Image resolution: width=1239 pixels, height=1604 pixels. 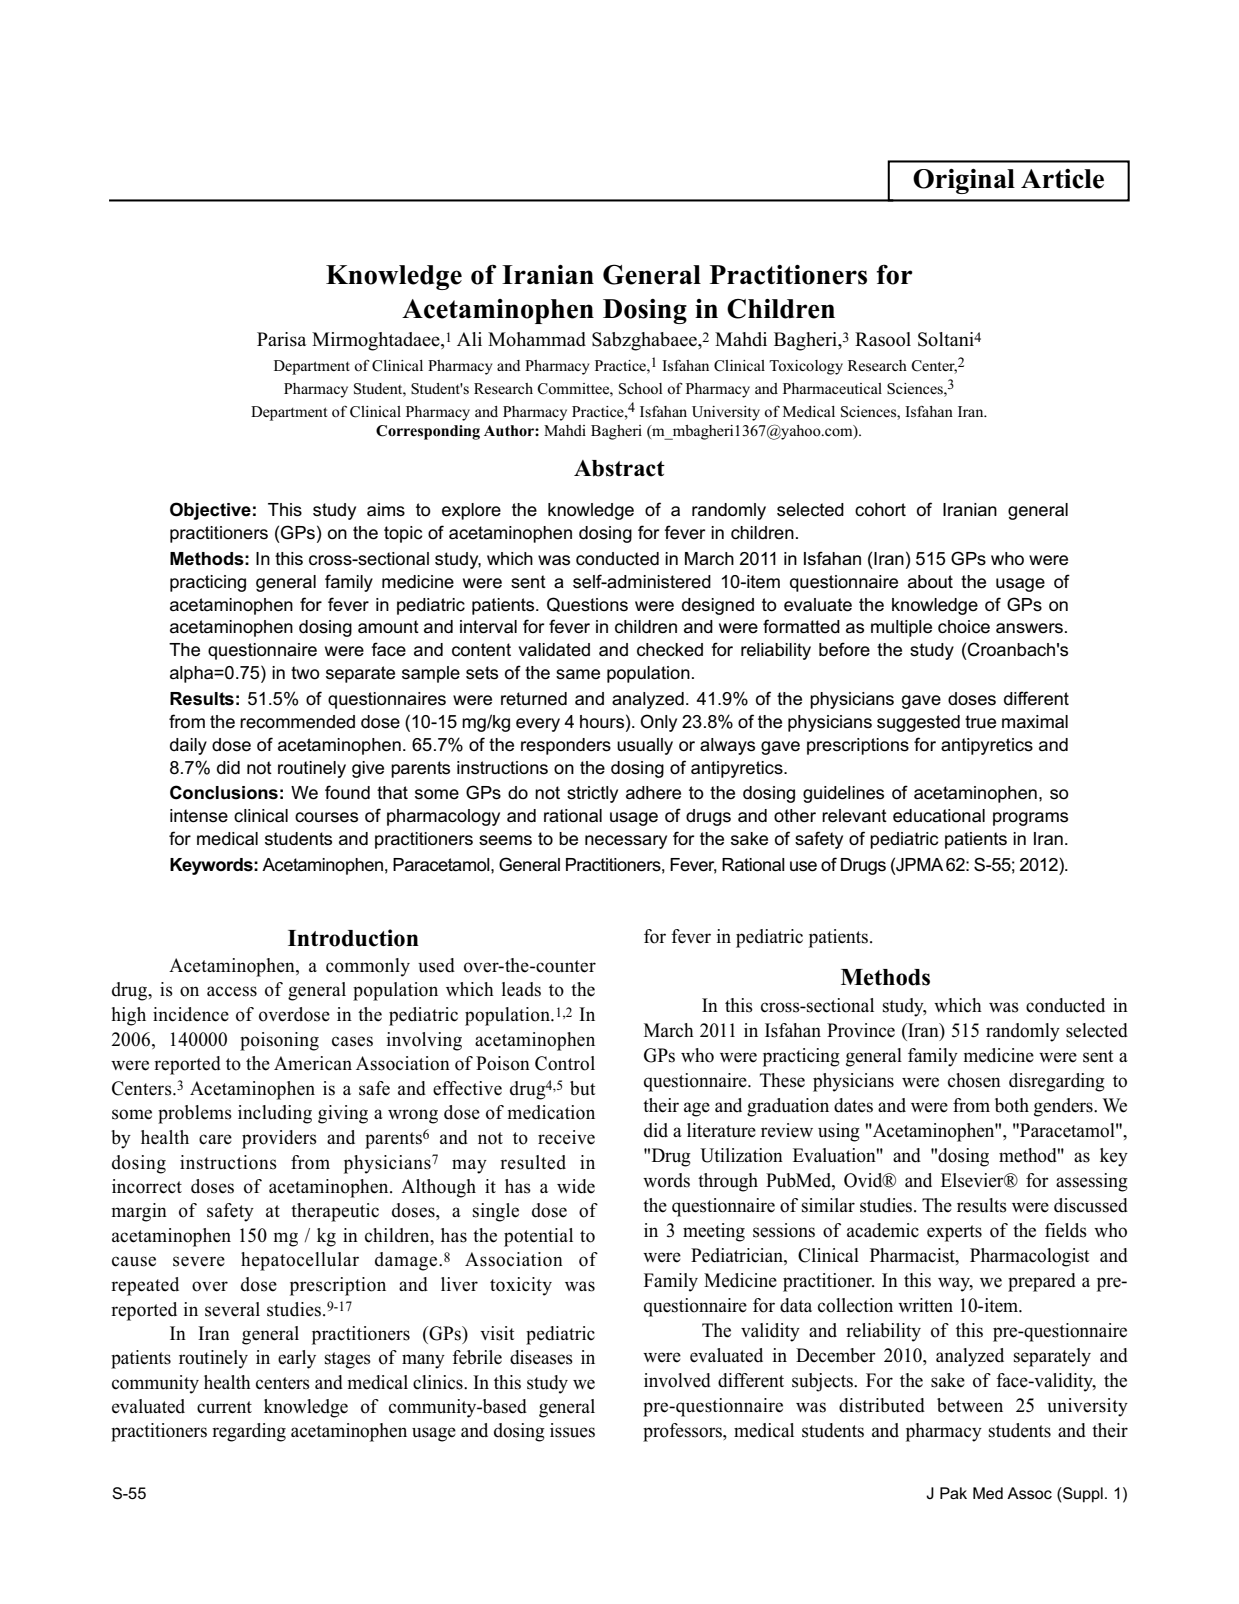 What do you see at coordinates (640, 389) in the screenshot?
I see `School` at bounding box center [640, 389].
